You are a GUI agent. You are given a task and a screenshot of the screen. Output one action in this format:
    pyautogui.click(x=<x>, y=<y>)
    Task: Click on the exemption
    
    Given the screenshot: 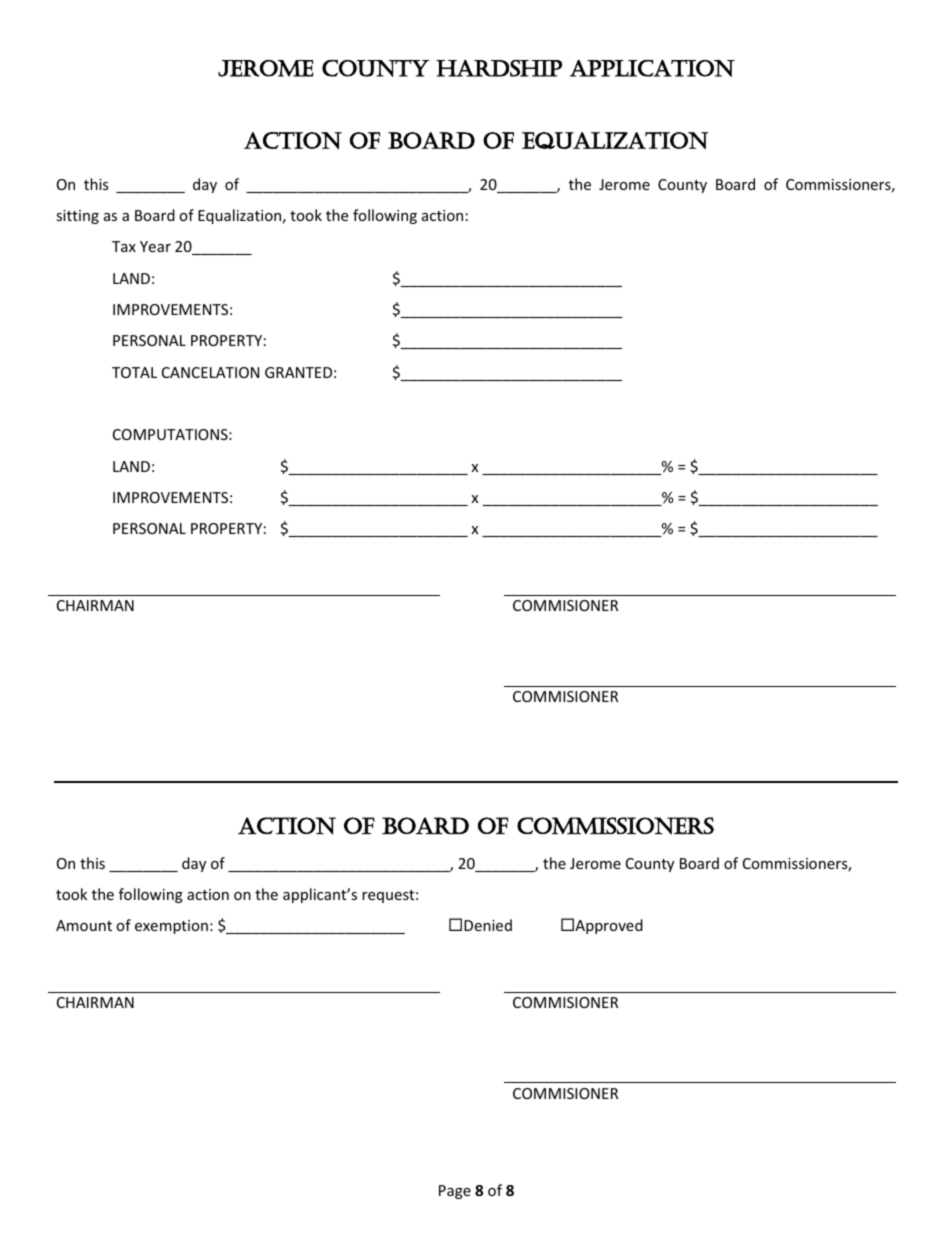 What is the action you would take?
    pyautogui.click(x=171, y=927)
